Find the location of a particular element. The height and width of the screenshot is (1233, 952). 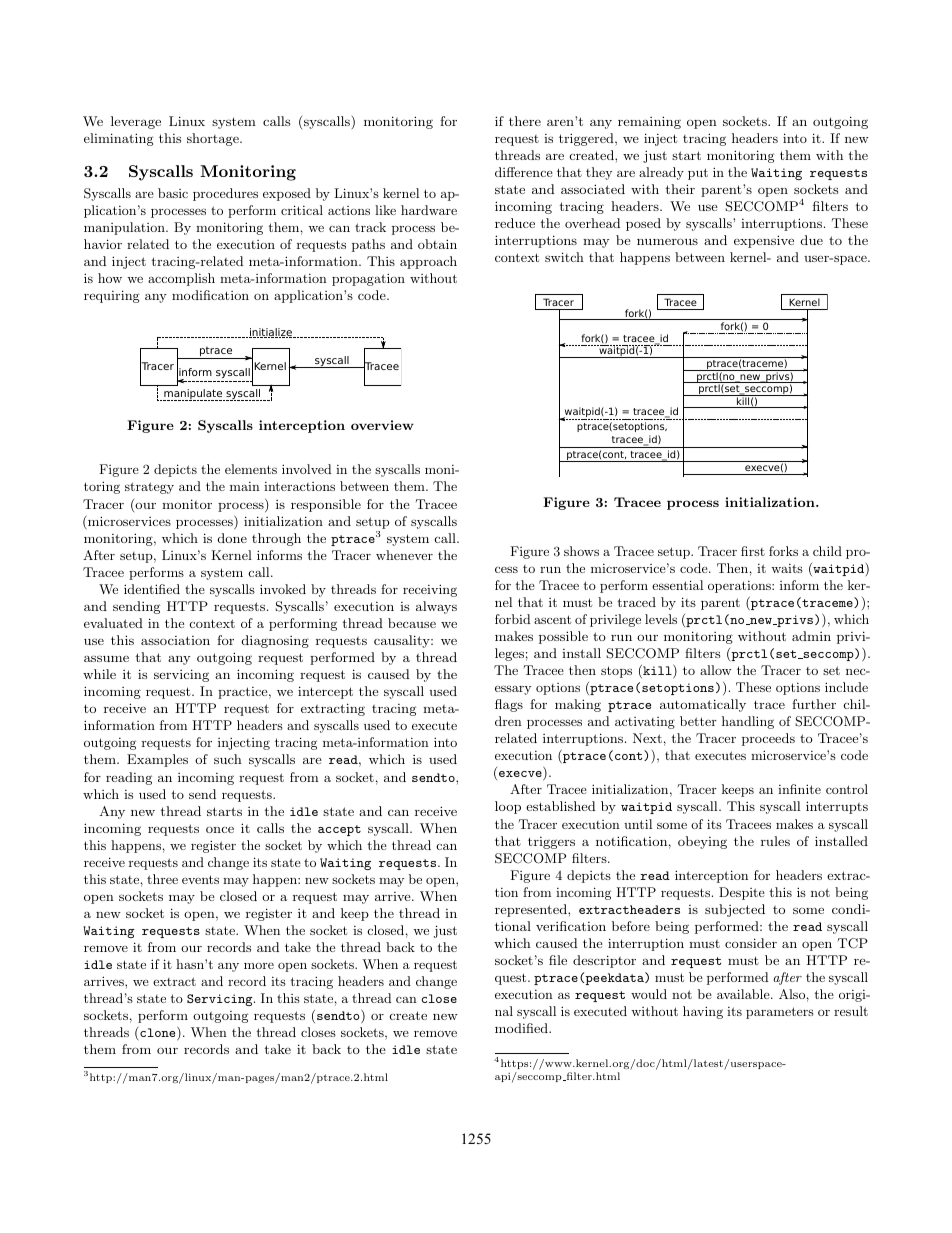

identified is located at coordinates (152, 589).
